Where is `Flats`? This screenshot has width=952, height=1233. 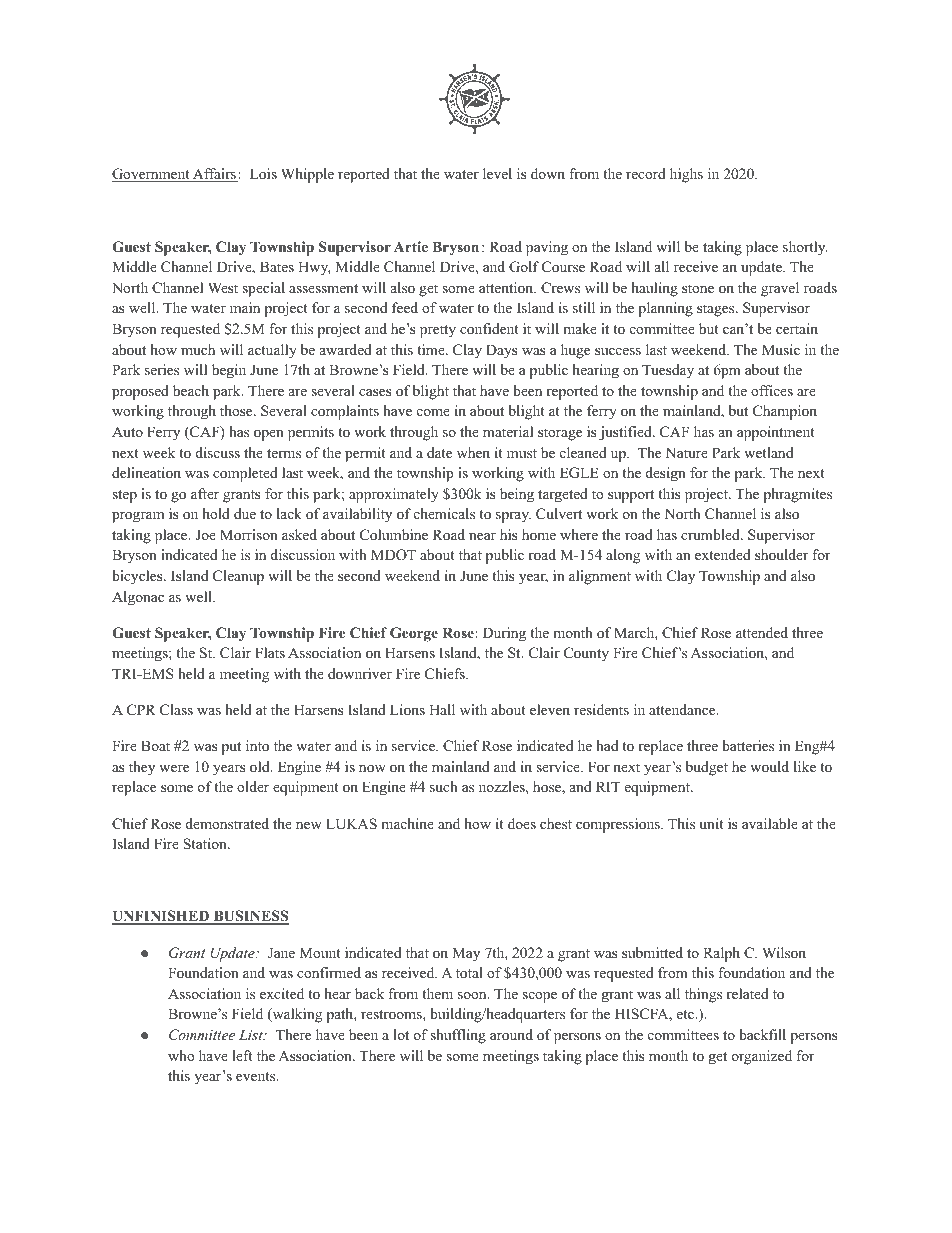
Flats is located at coordinates (270, 652).
